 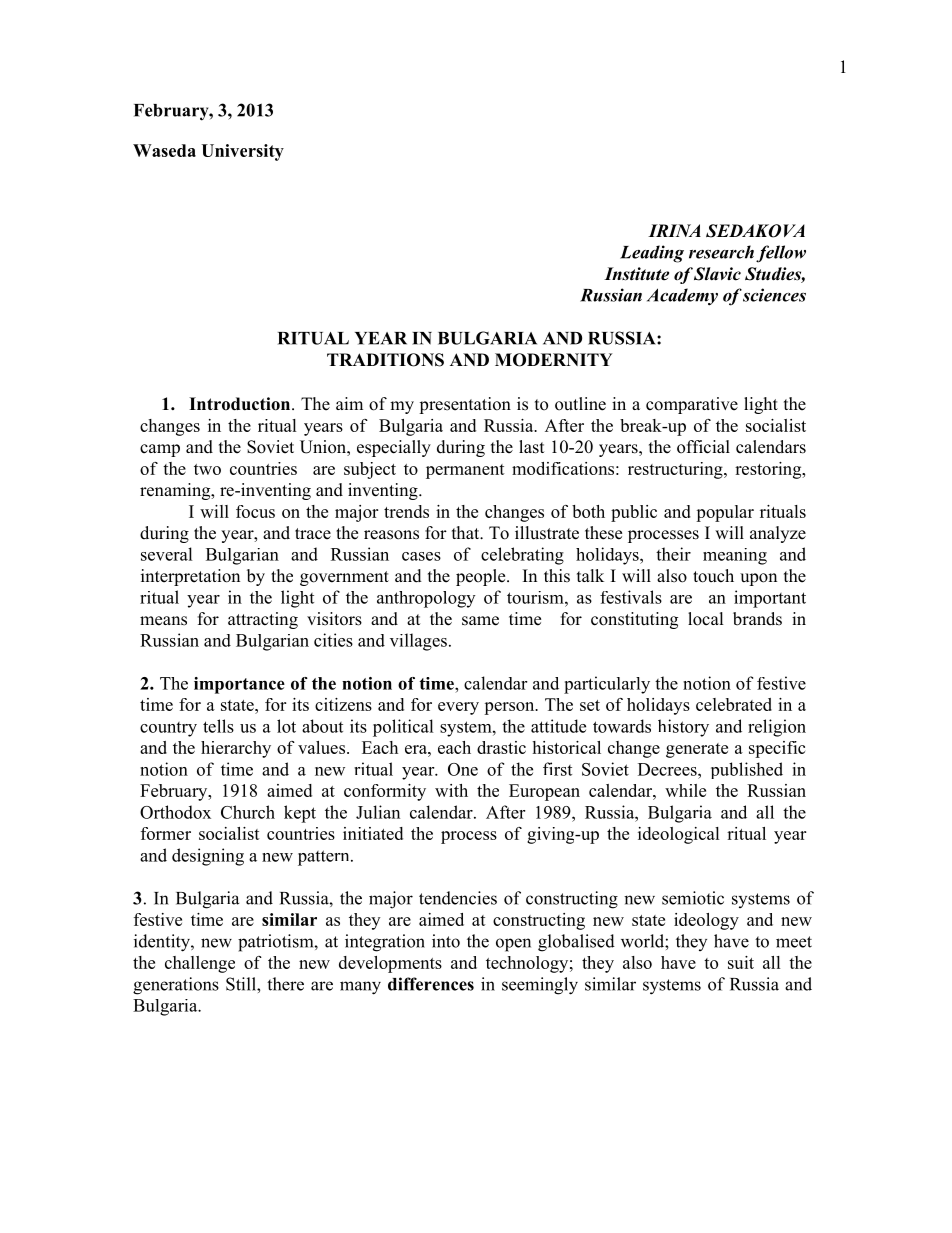 What do you see at coordinates (242, 152) in the document?
I see `University` at bounding box center [242, 152].
